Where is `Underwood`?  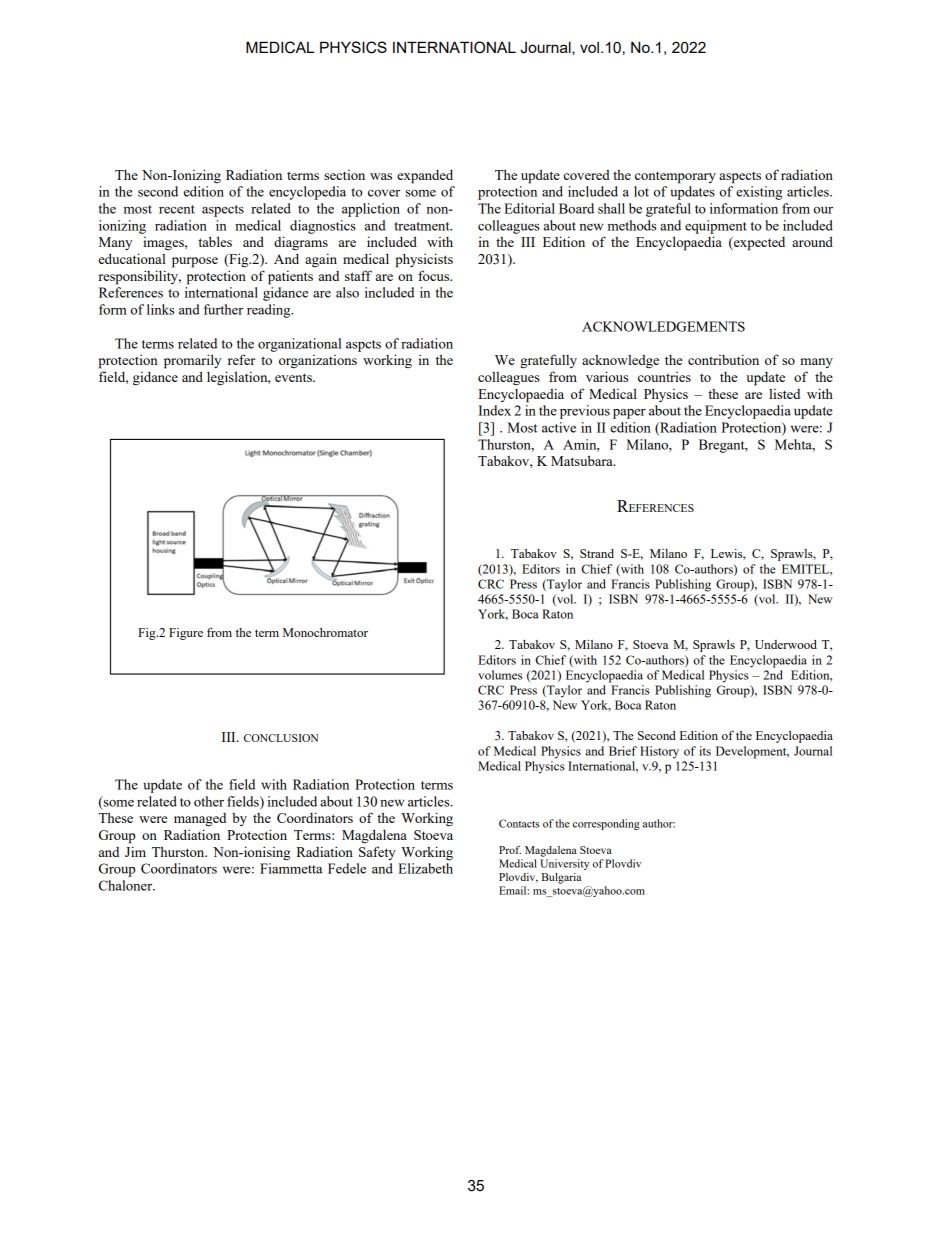 Underwood is located at coordinates (786, 644).
